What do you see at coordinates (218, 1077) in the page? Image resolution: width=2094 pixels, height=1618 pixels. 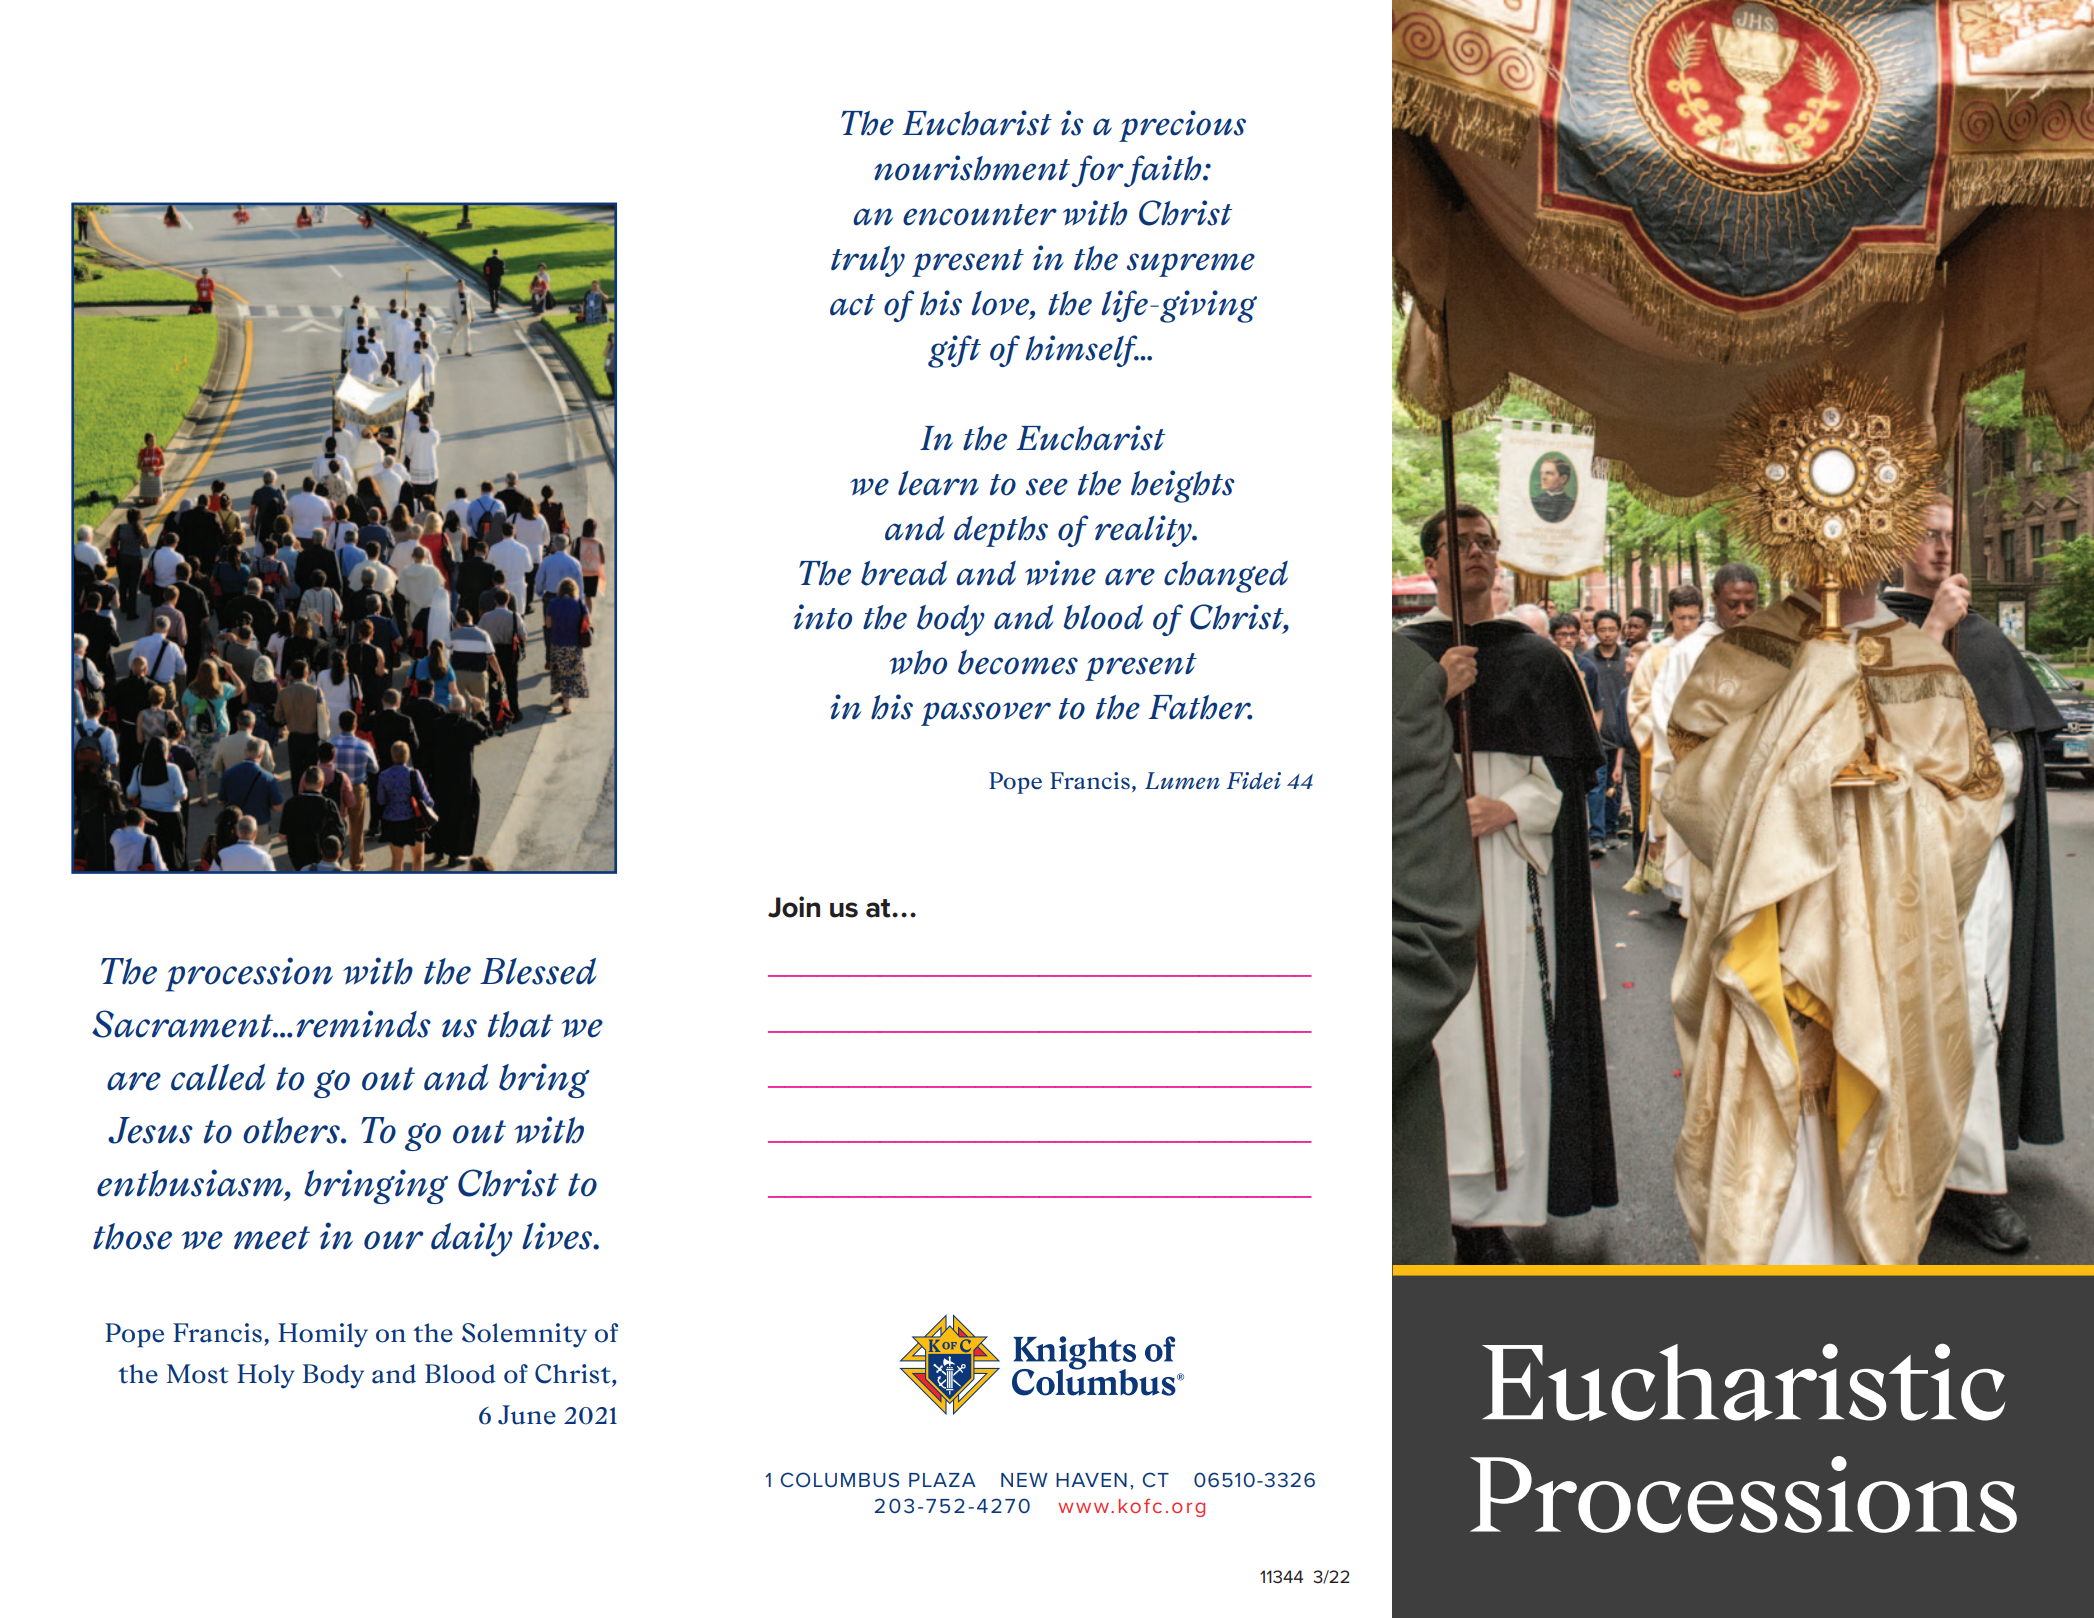 I see `called` at bounding box center [218, 1077].
